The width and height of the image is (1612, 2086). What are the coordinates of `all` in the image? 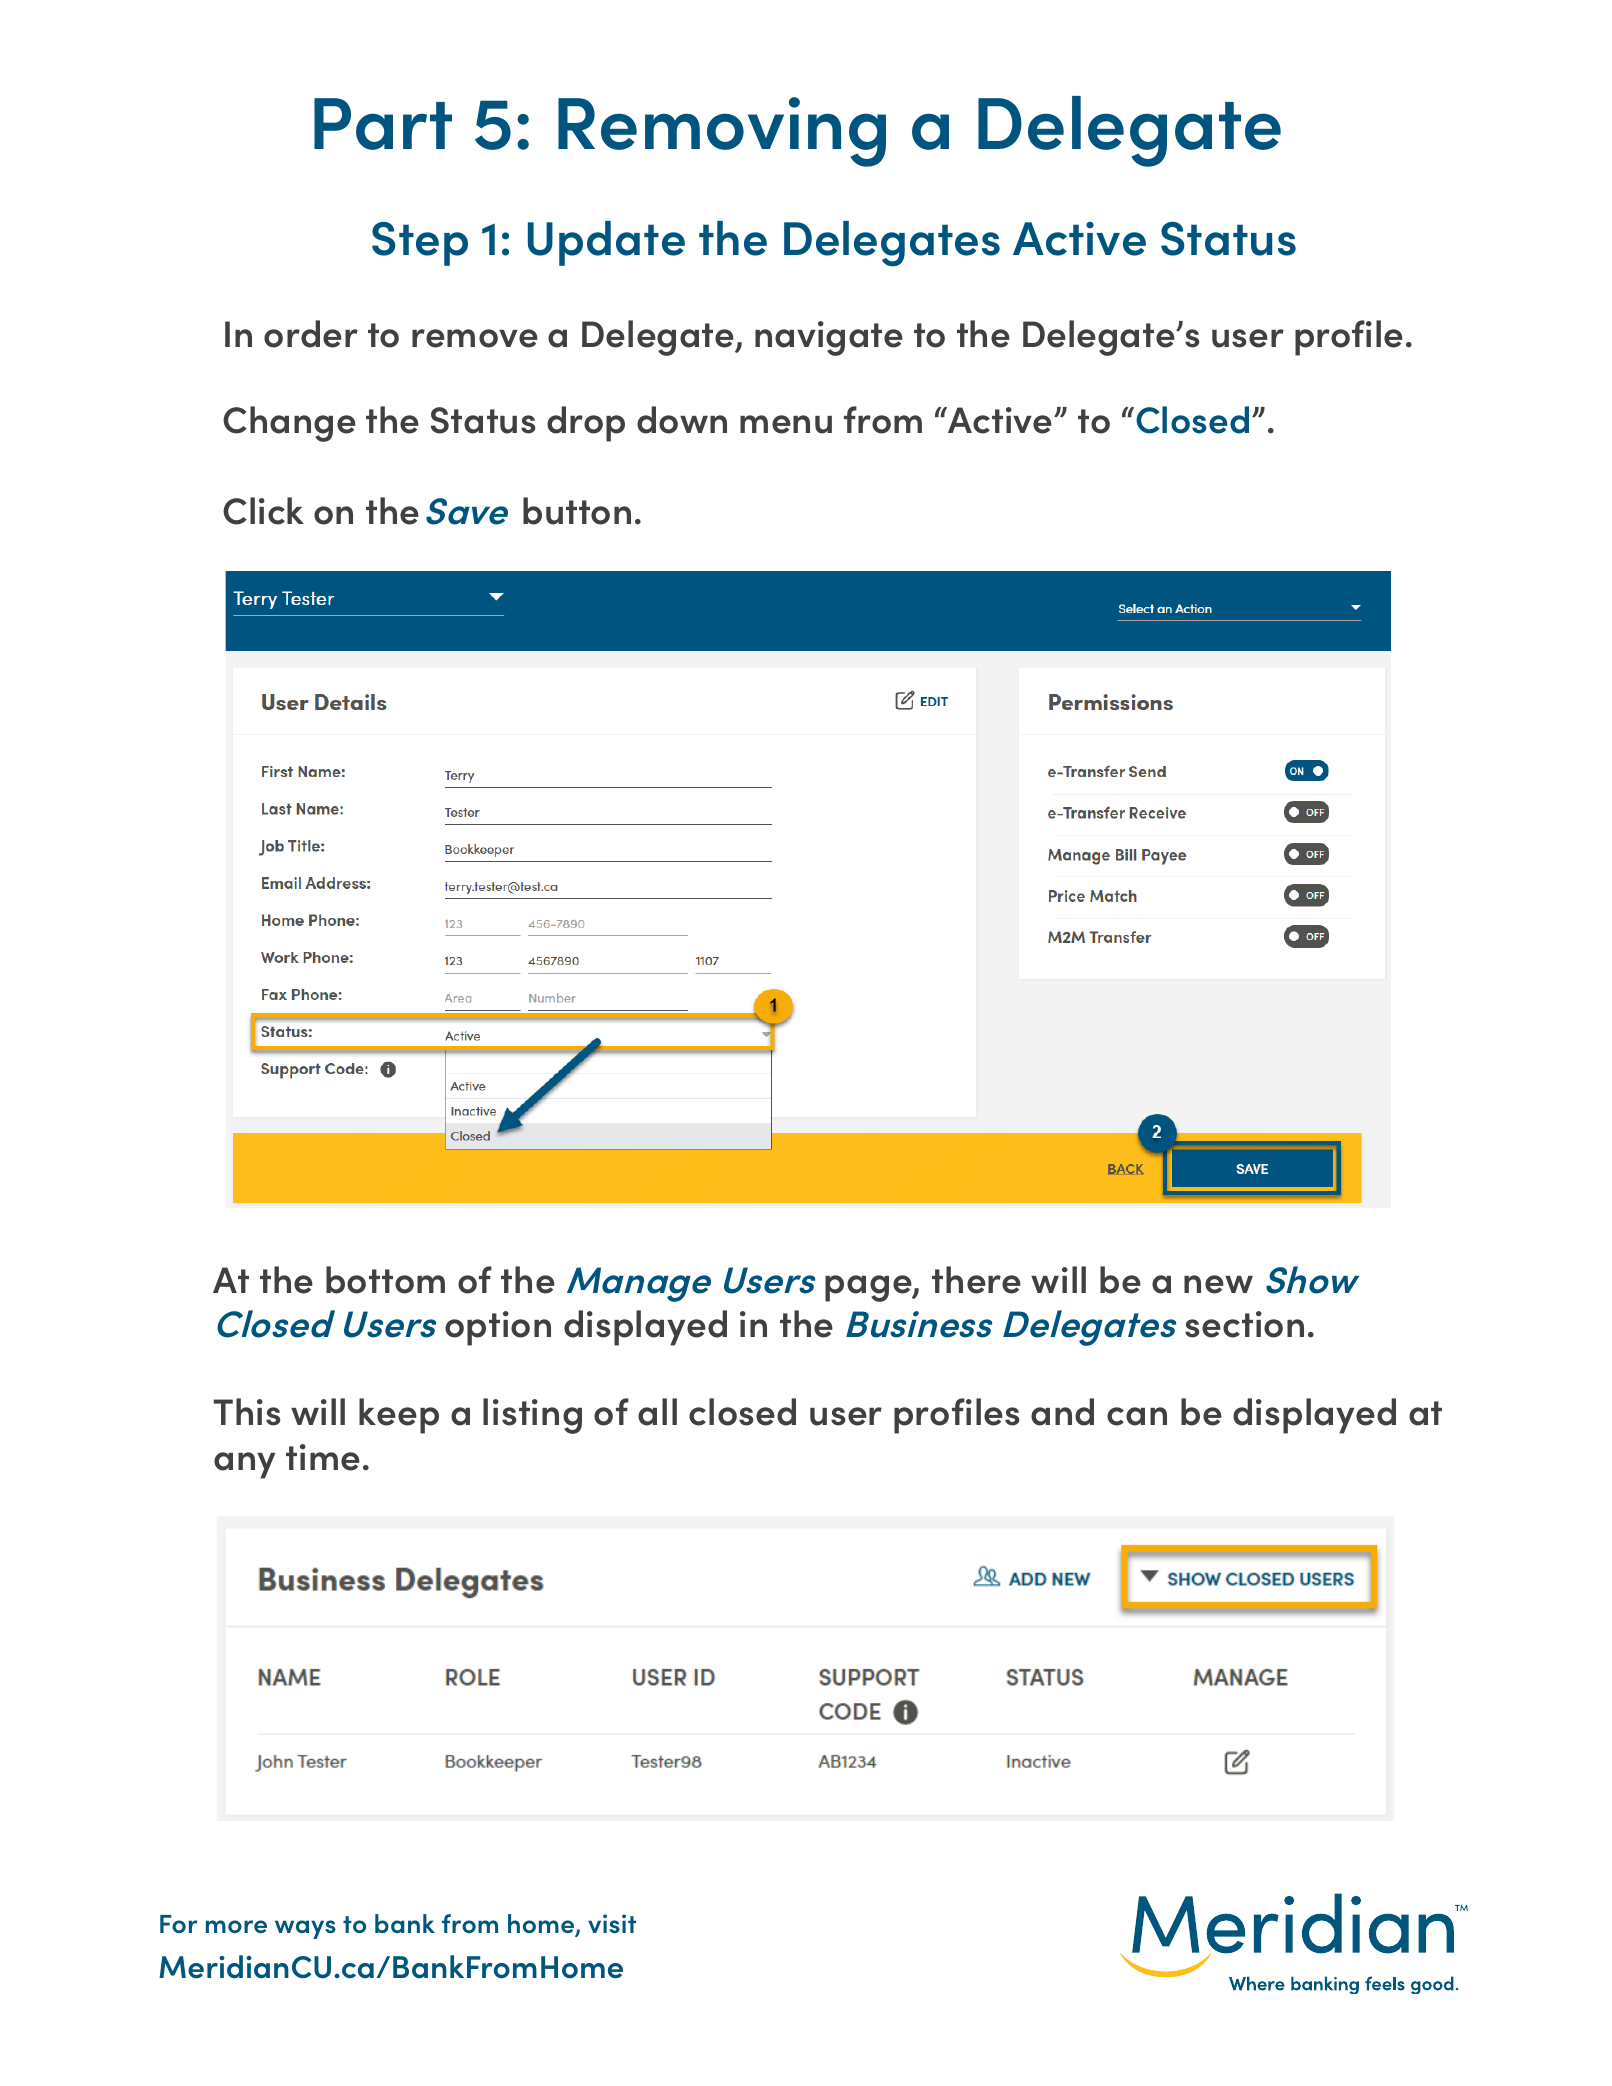 It's located at (657, 1412).
